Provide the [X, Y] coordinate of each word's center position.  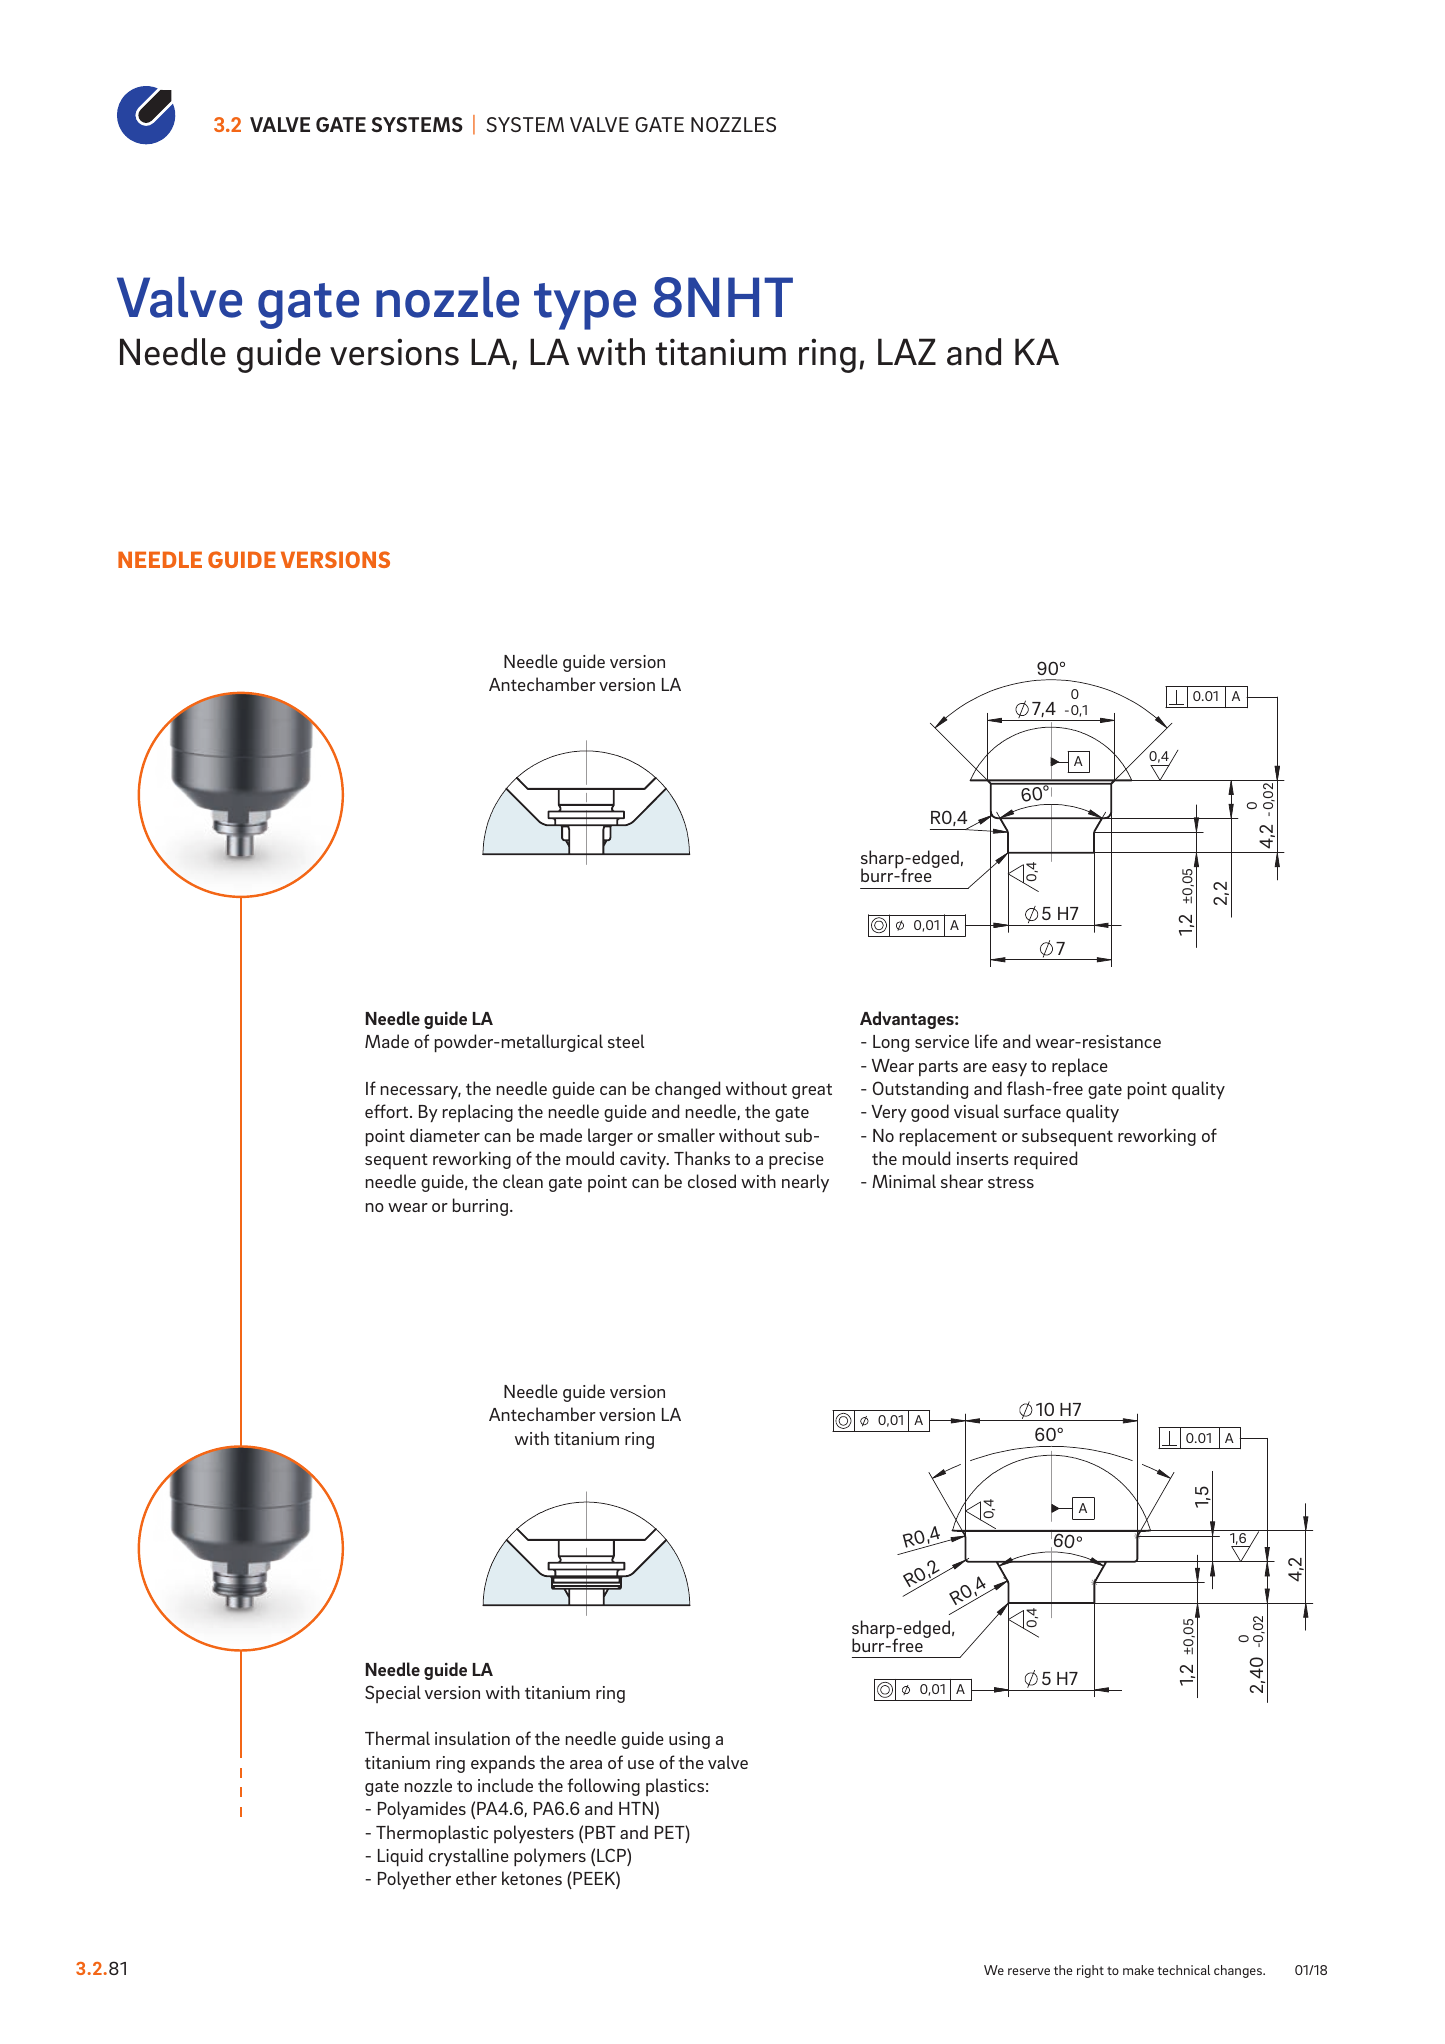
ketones [532, 1878]
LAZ [907, 351]
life [986, 1041]
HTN [636, 1808]
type [585, 306]
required [1045, 1160]
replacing [478, 1113]
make [1138, 1970]
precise [796, 1160]
